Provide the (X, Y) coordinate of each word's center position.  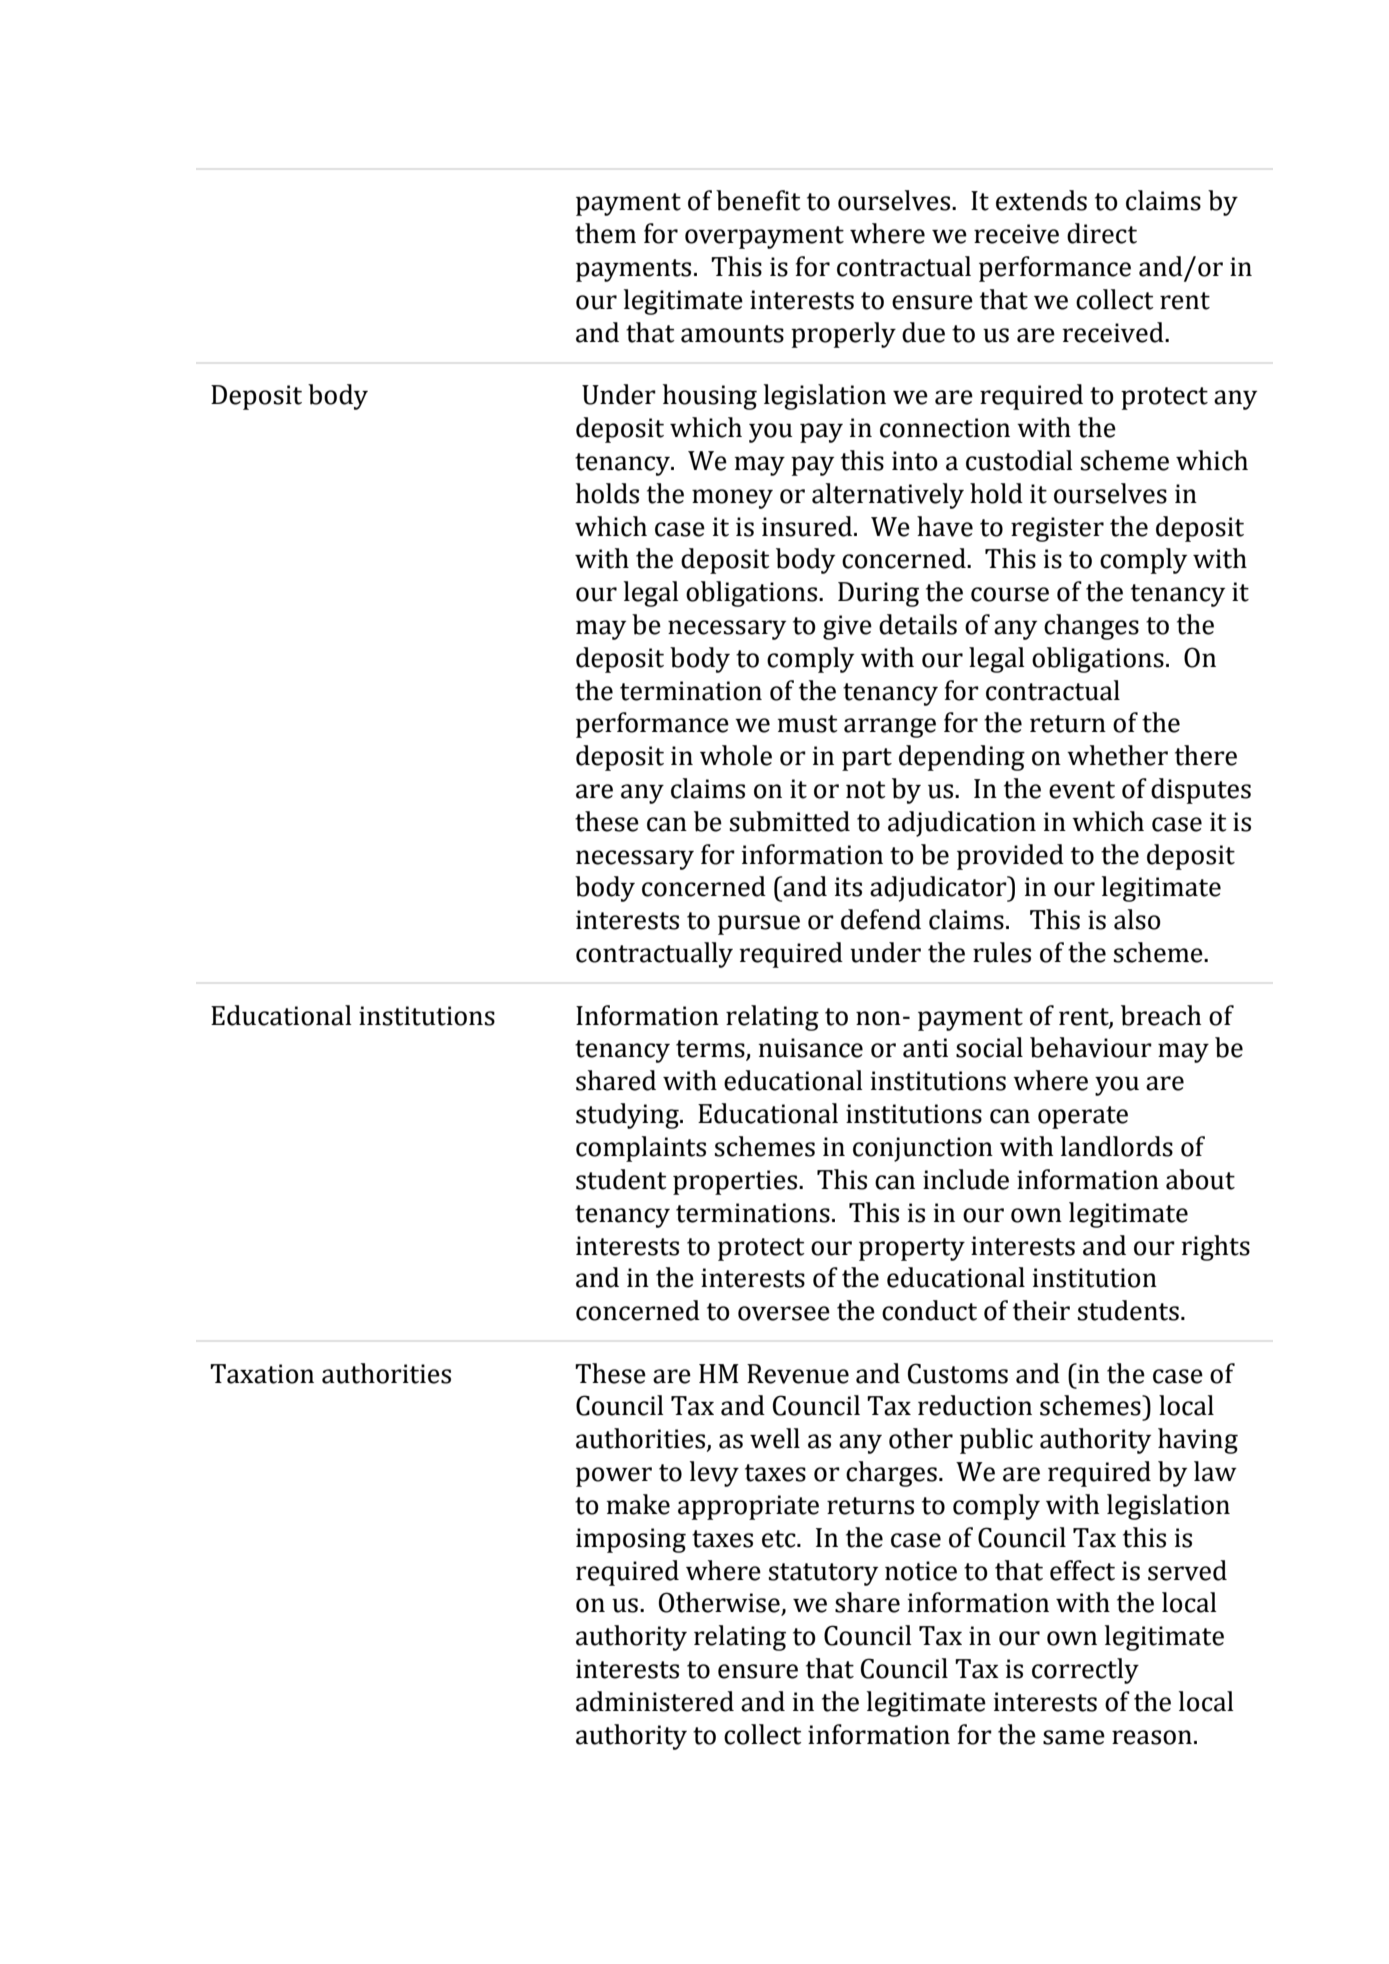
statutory (823, 1574)
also (1137, 919)
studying (628, 1116)
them (605, 233)
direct (1102, 233)
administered (655, 1701)
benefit (758, 200)
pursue (759, 925)
